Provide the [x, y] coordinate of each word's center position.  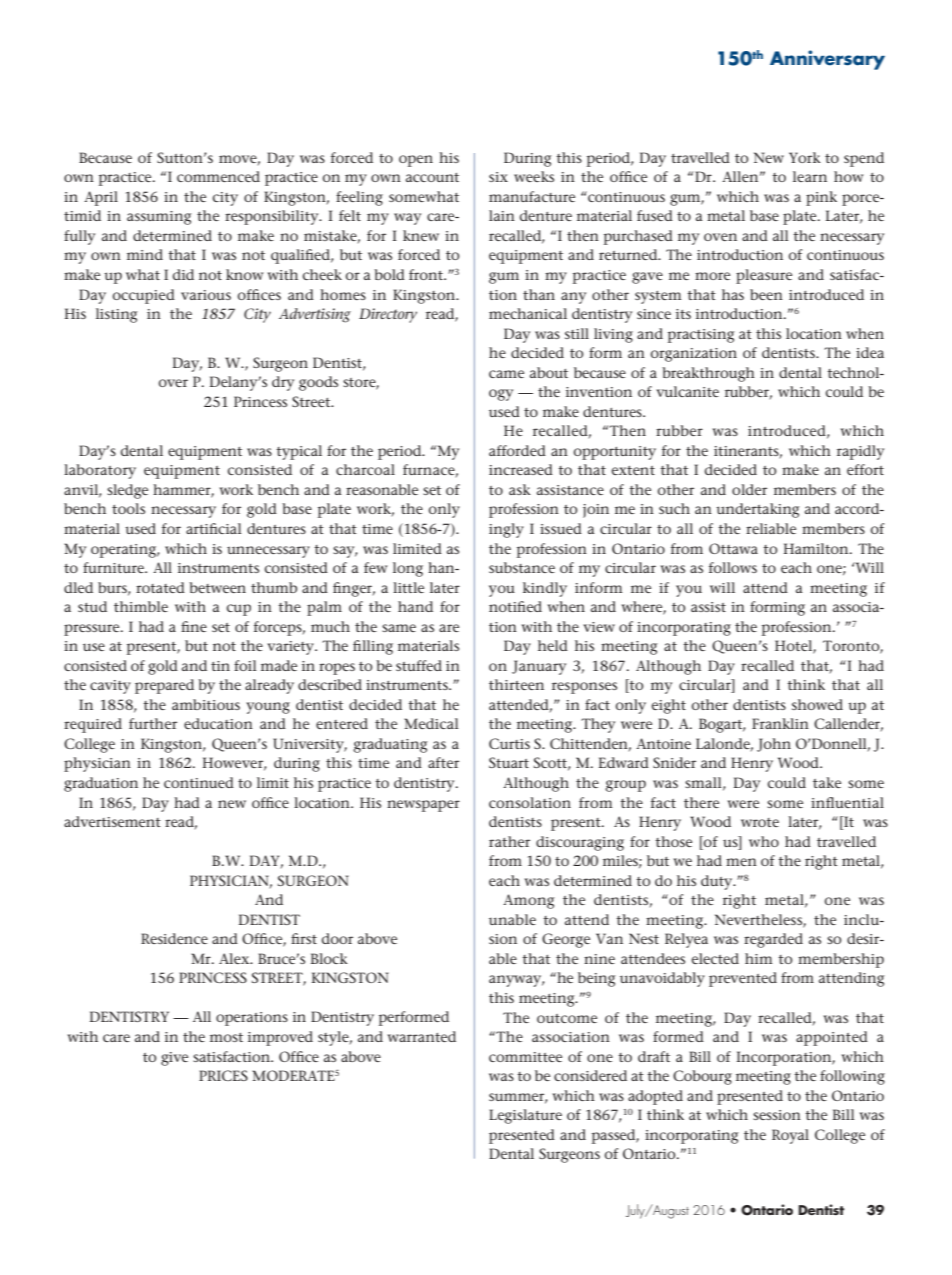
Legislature [525, 1116]
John [774, 745]
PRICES [223, 1075]
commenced [218, 176]
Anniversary [827, 60]
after [443, 762]
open [416, 161]
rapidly [860, 452]
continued [199, 782]
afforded [517, 450]
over [173, 383]
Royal [790, 1136]
